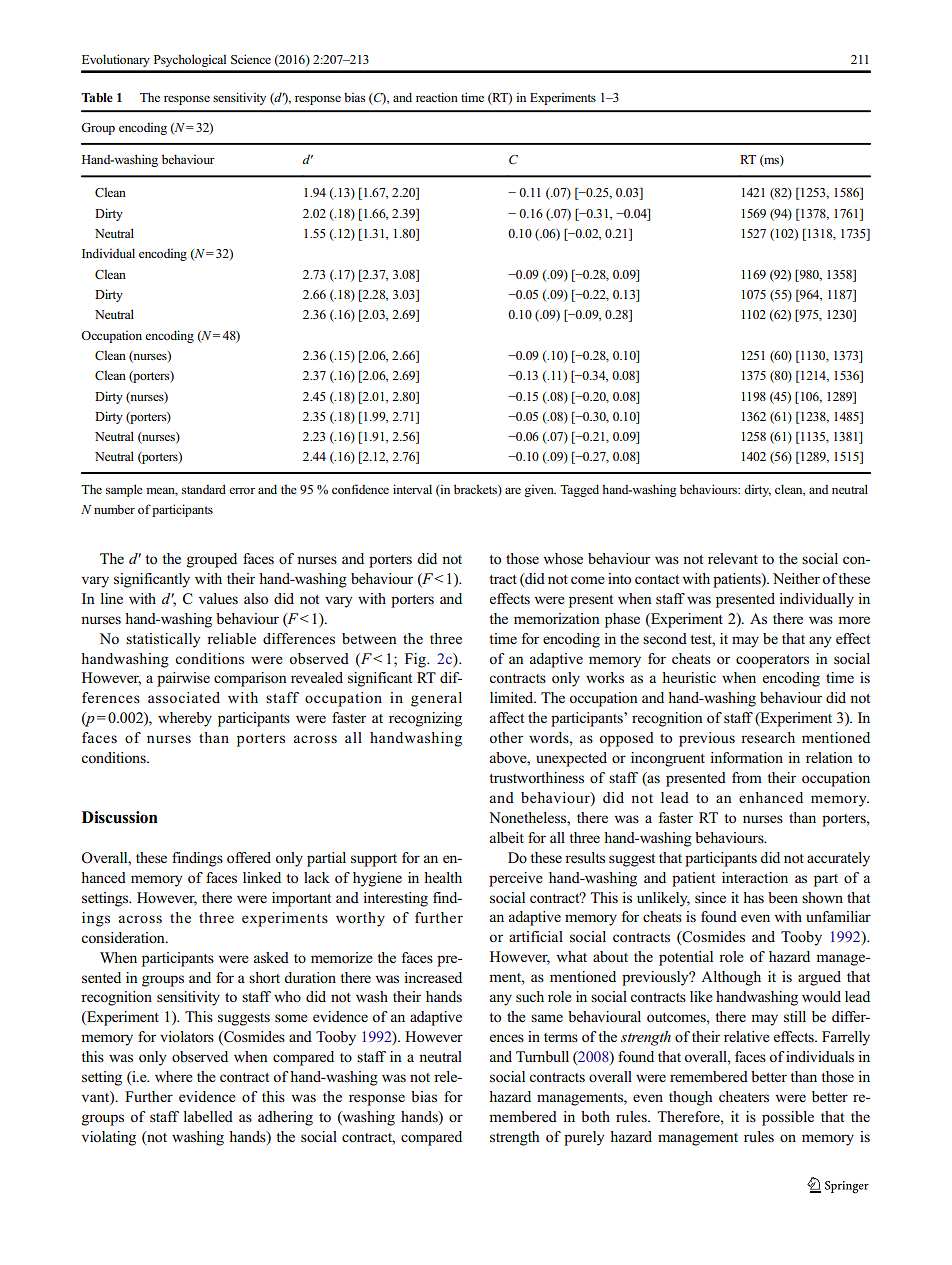  What do you see at coordinates (579, 490) in the screenshot?
I see `Tagged` at bounding box center [579, 490].
